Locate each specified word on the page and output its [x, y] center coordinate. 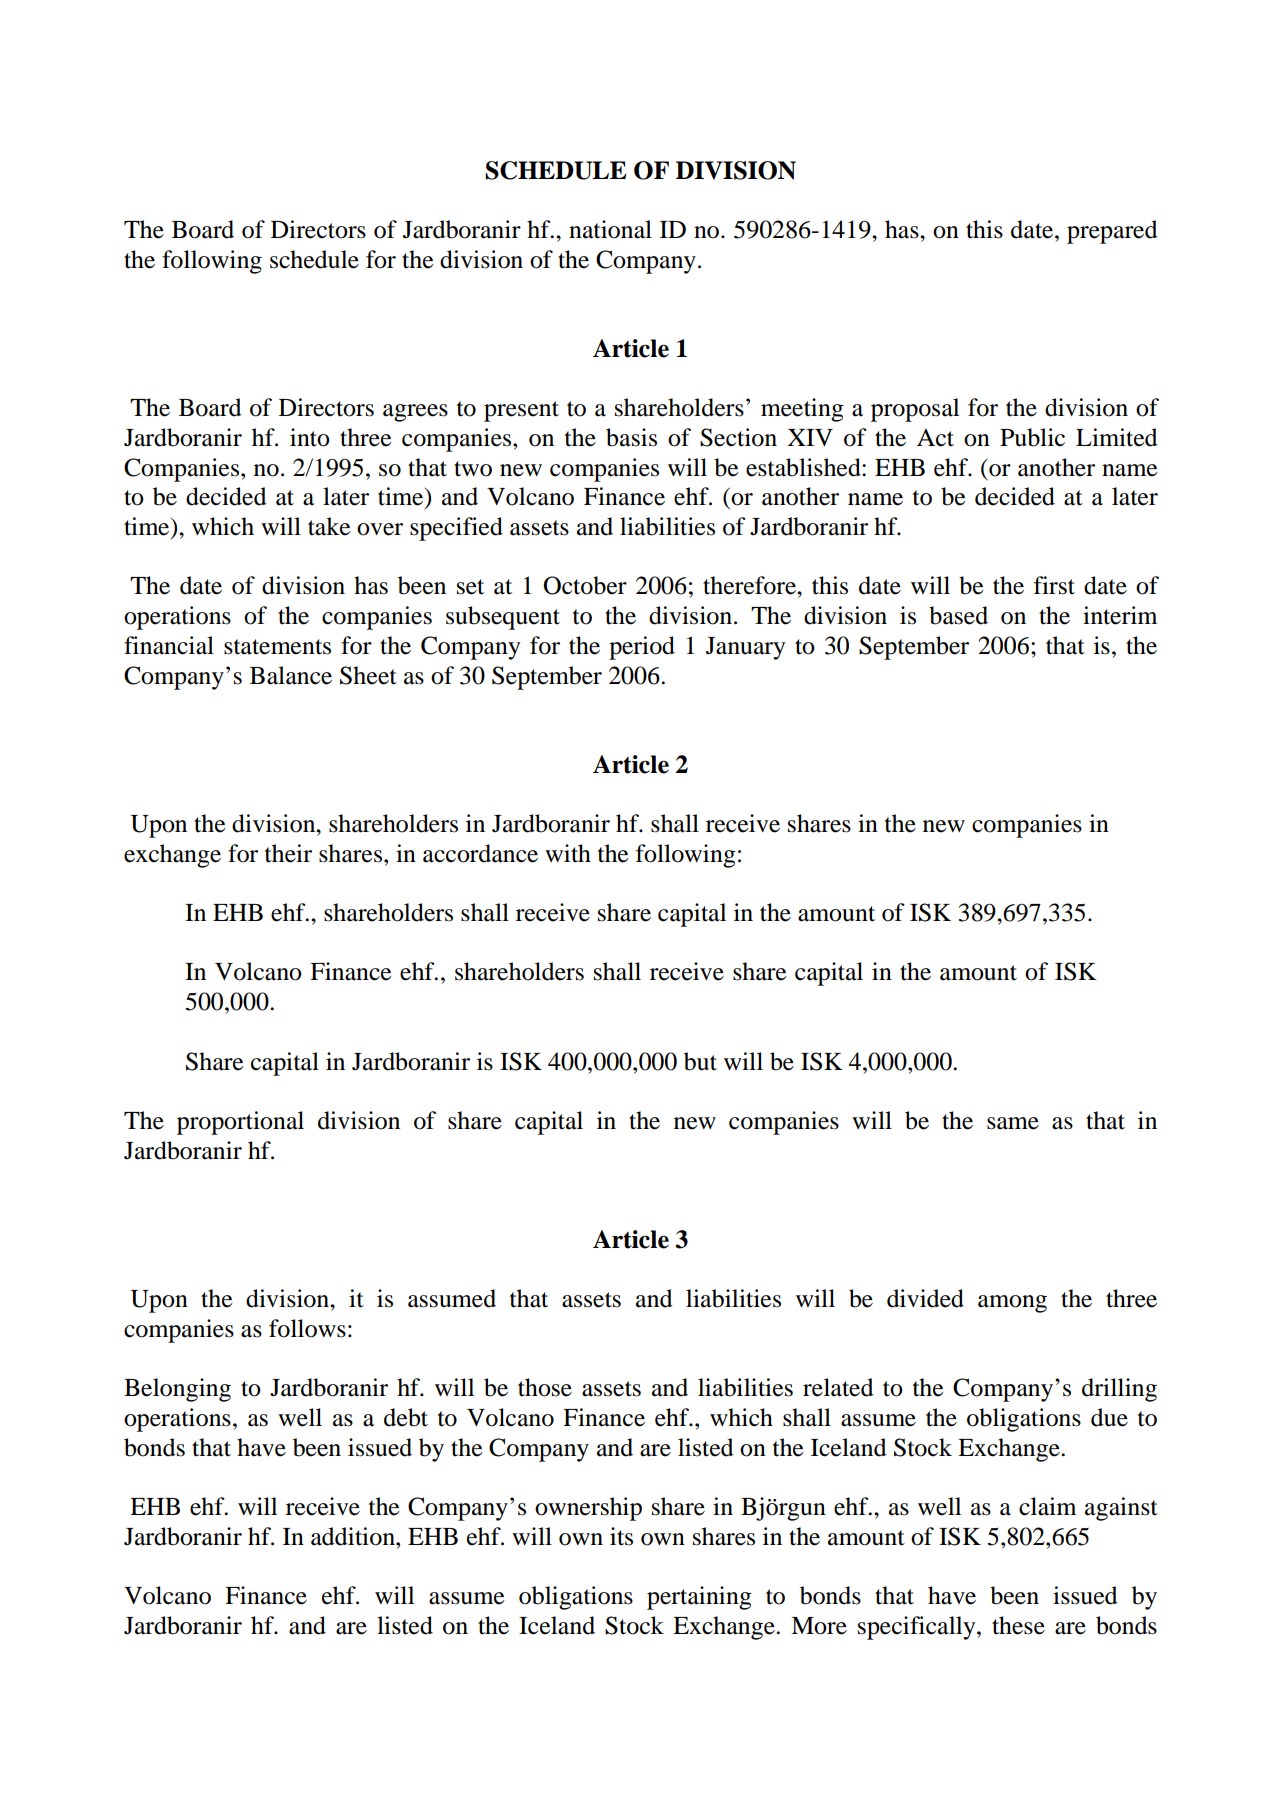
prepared [1112, 232]
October [585, 585]
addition [354, 1536]
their [288, 853]
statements [277, 647]
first [1054, 585]
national [610, 229]
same [1013, 1123]
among [1012, 1304]
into [310, 437]
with [568, 853]
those [545, 1387]
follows [307, 1328]
